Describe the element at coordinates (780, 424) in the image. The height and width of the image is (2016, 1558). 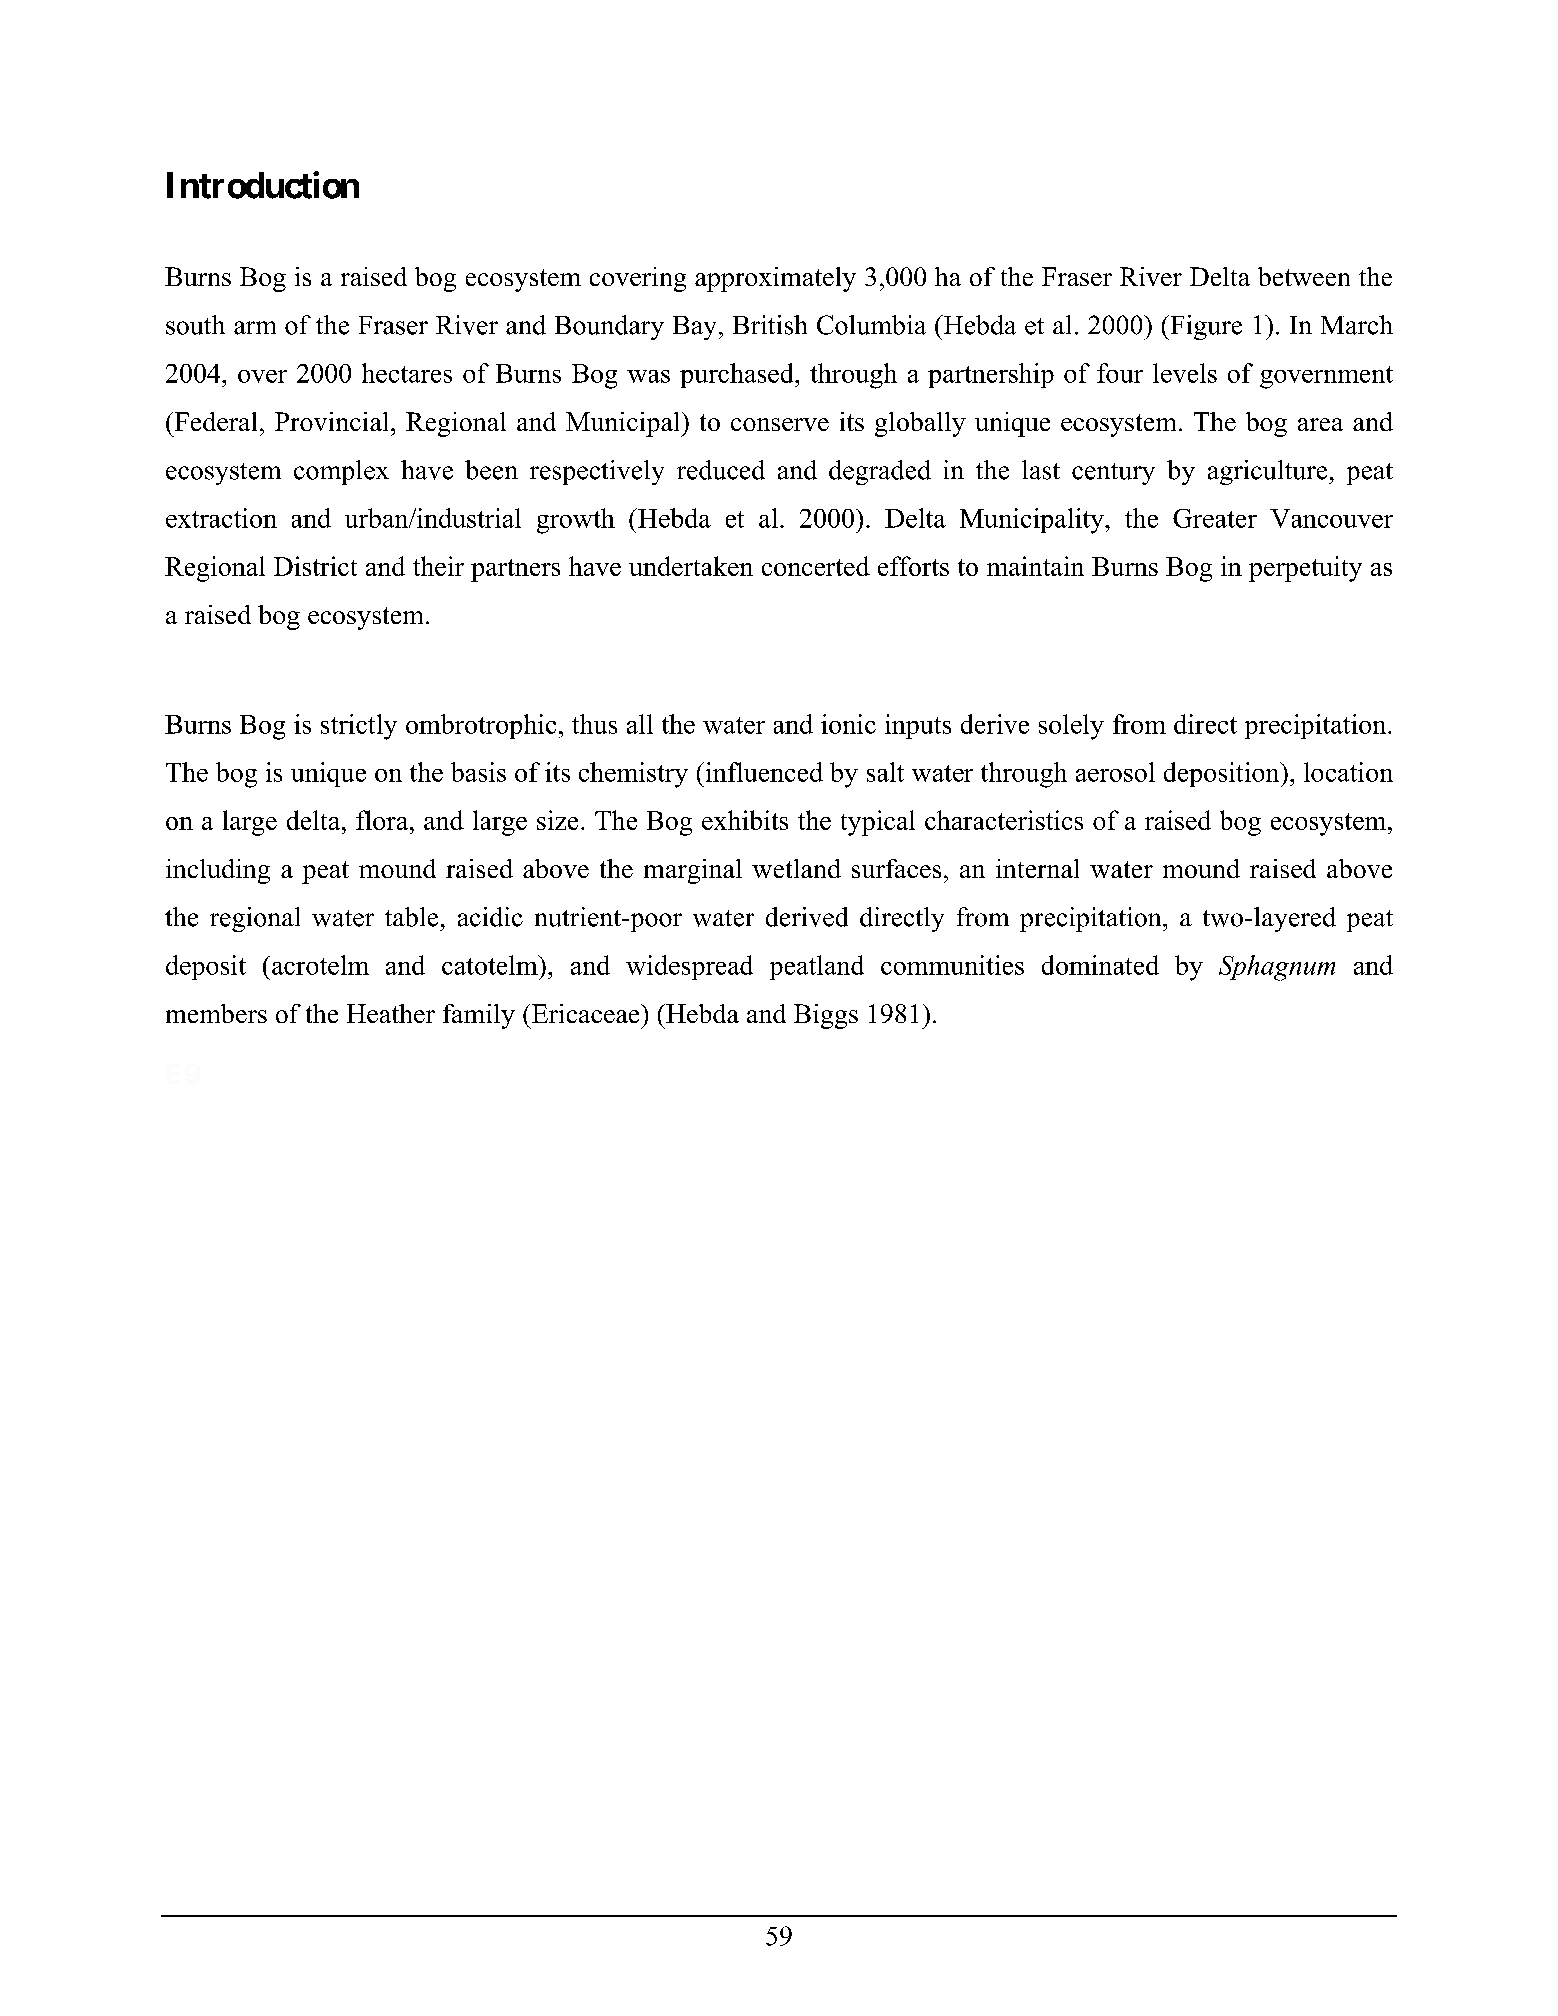
I see `conserve` at that location.
